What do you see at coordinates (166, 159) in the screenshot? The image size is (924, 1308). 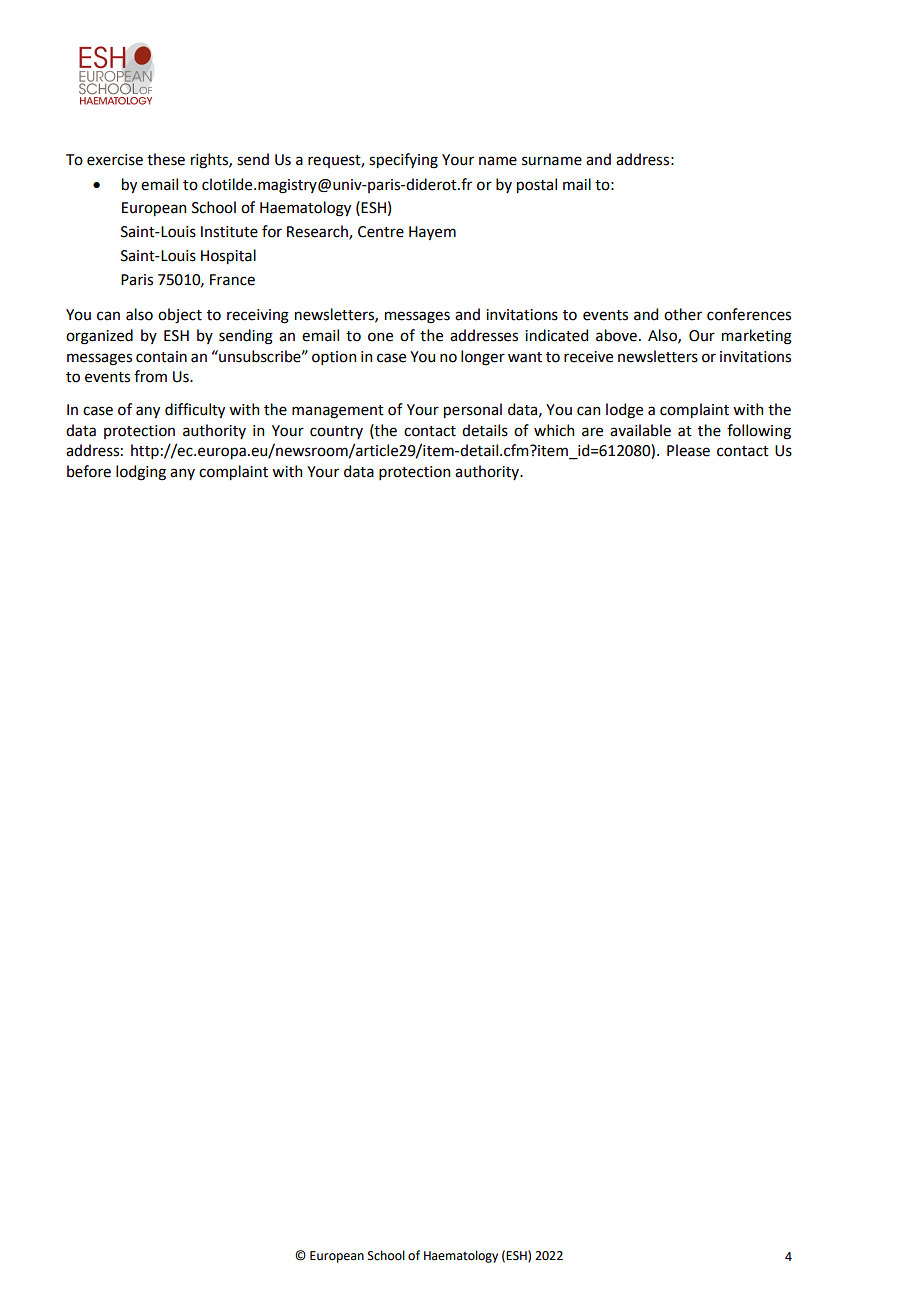 I see `these` at bounding box center [166, 159].
